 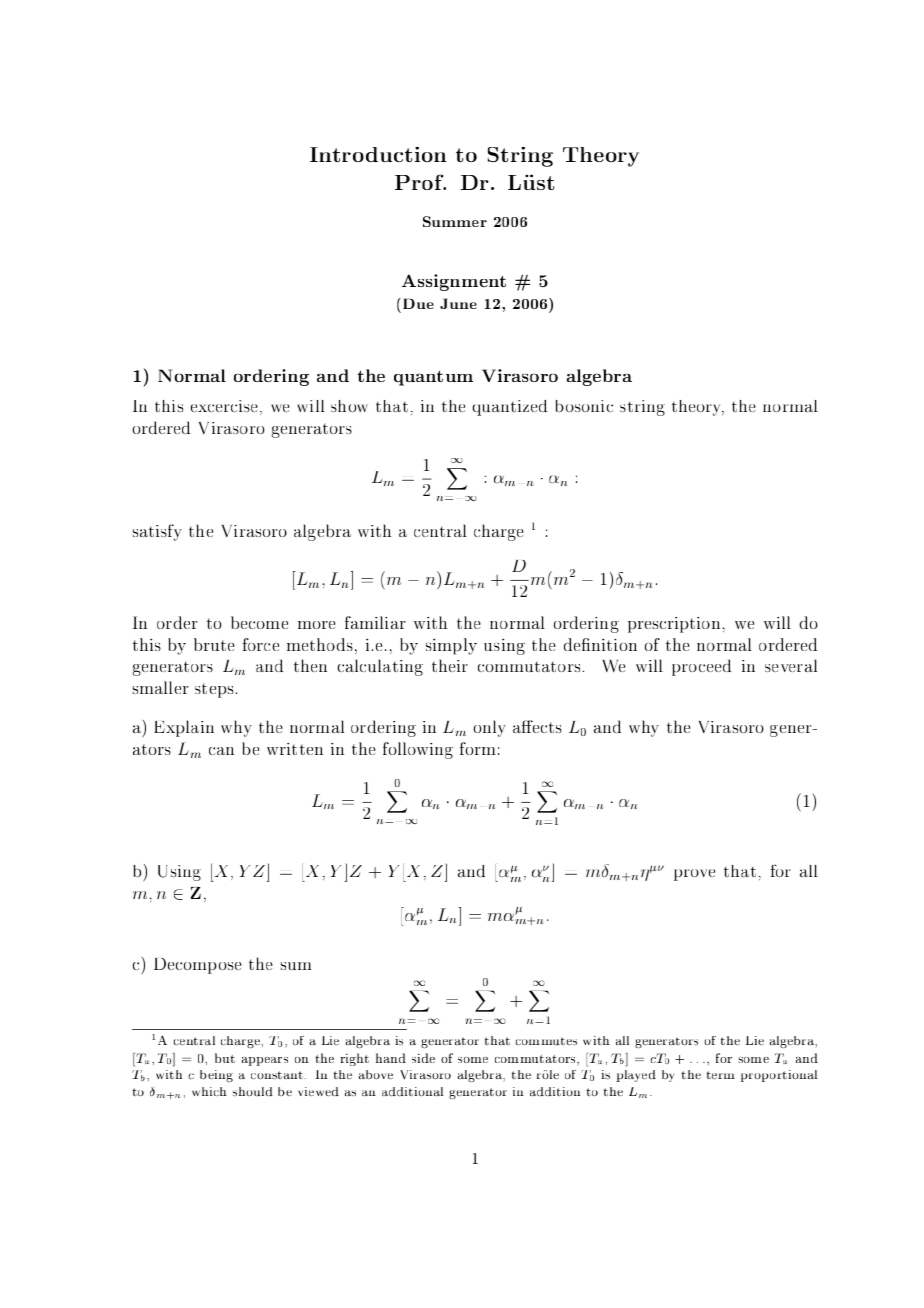 I want to click on Summer, so click(x=455, y=221).
